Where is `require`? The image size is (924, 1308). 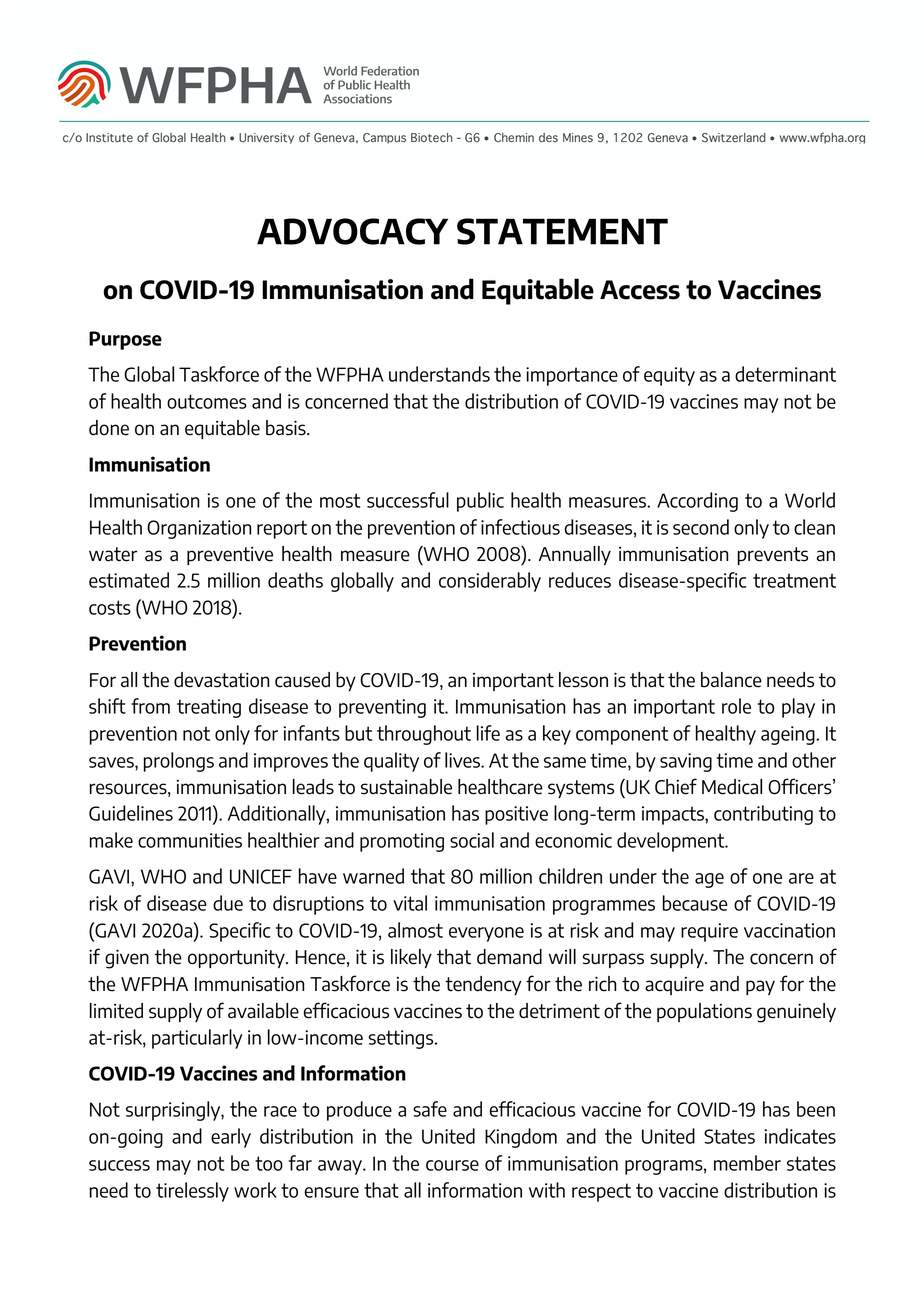 require is located at coordinates (709, 932).
